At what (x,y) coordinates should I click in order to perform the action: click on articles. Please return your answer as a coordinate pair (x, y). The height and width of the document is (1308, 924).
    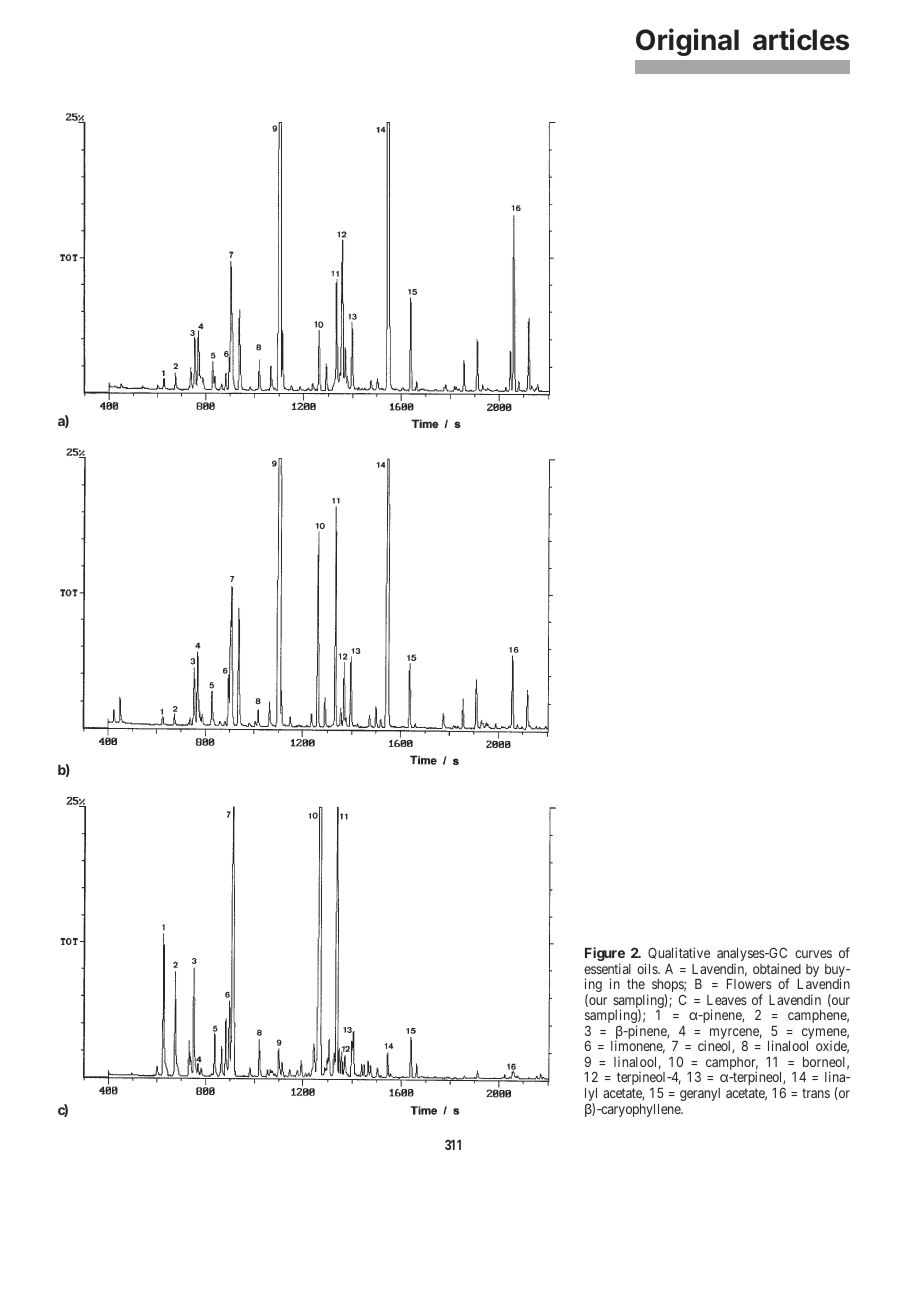
    Looking at the image, I should click on (801, 39).
